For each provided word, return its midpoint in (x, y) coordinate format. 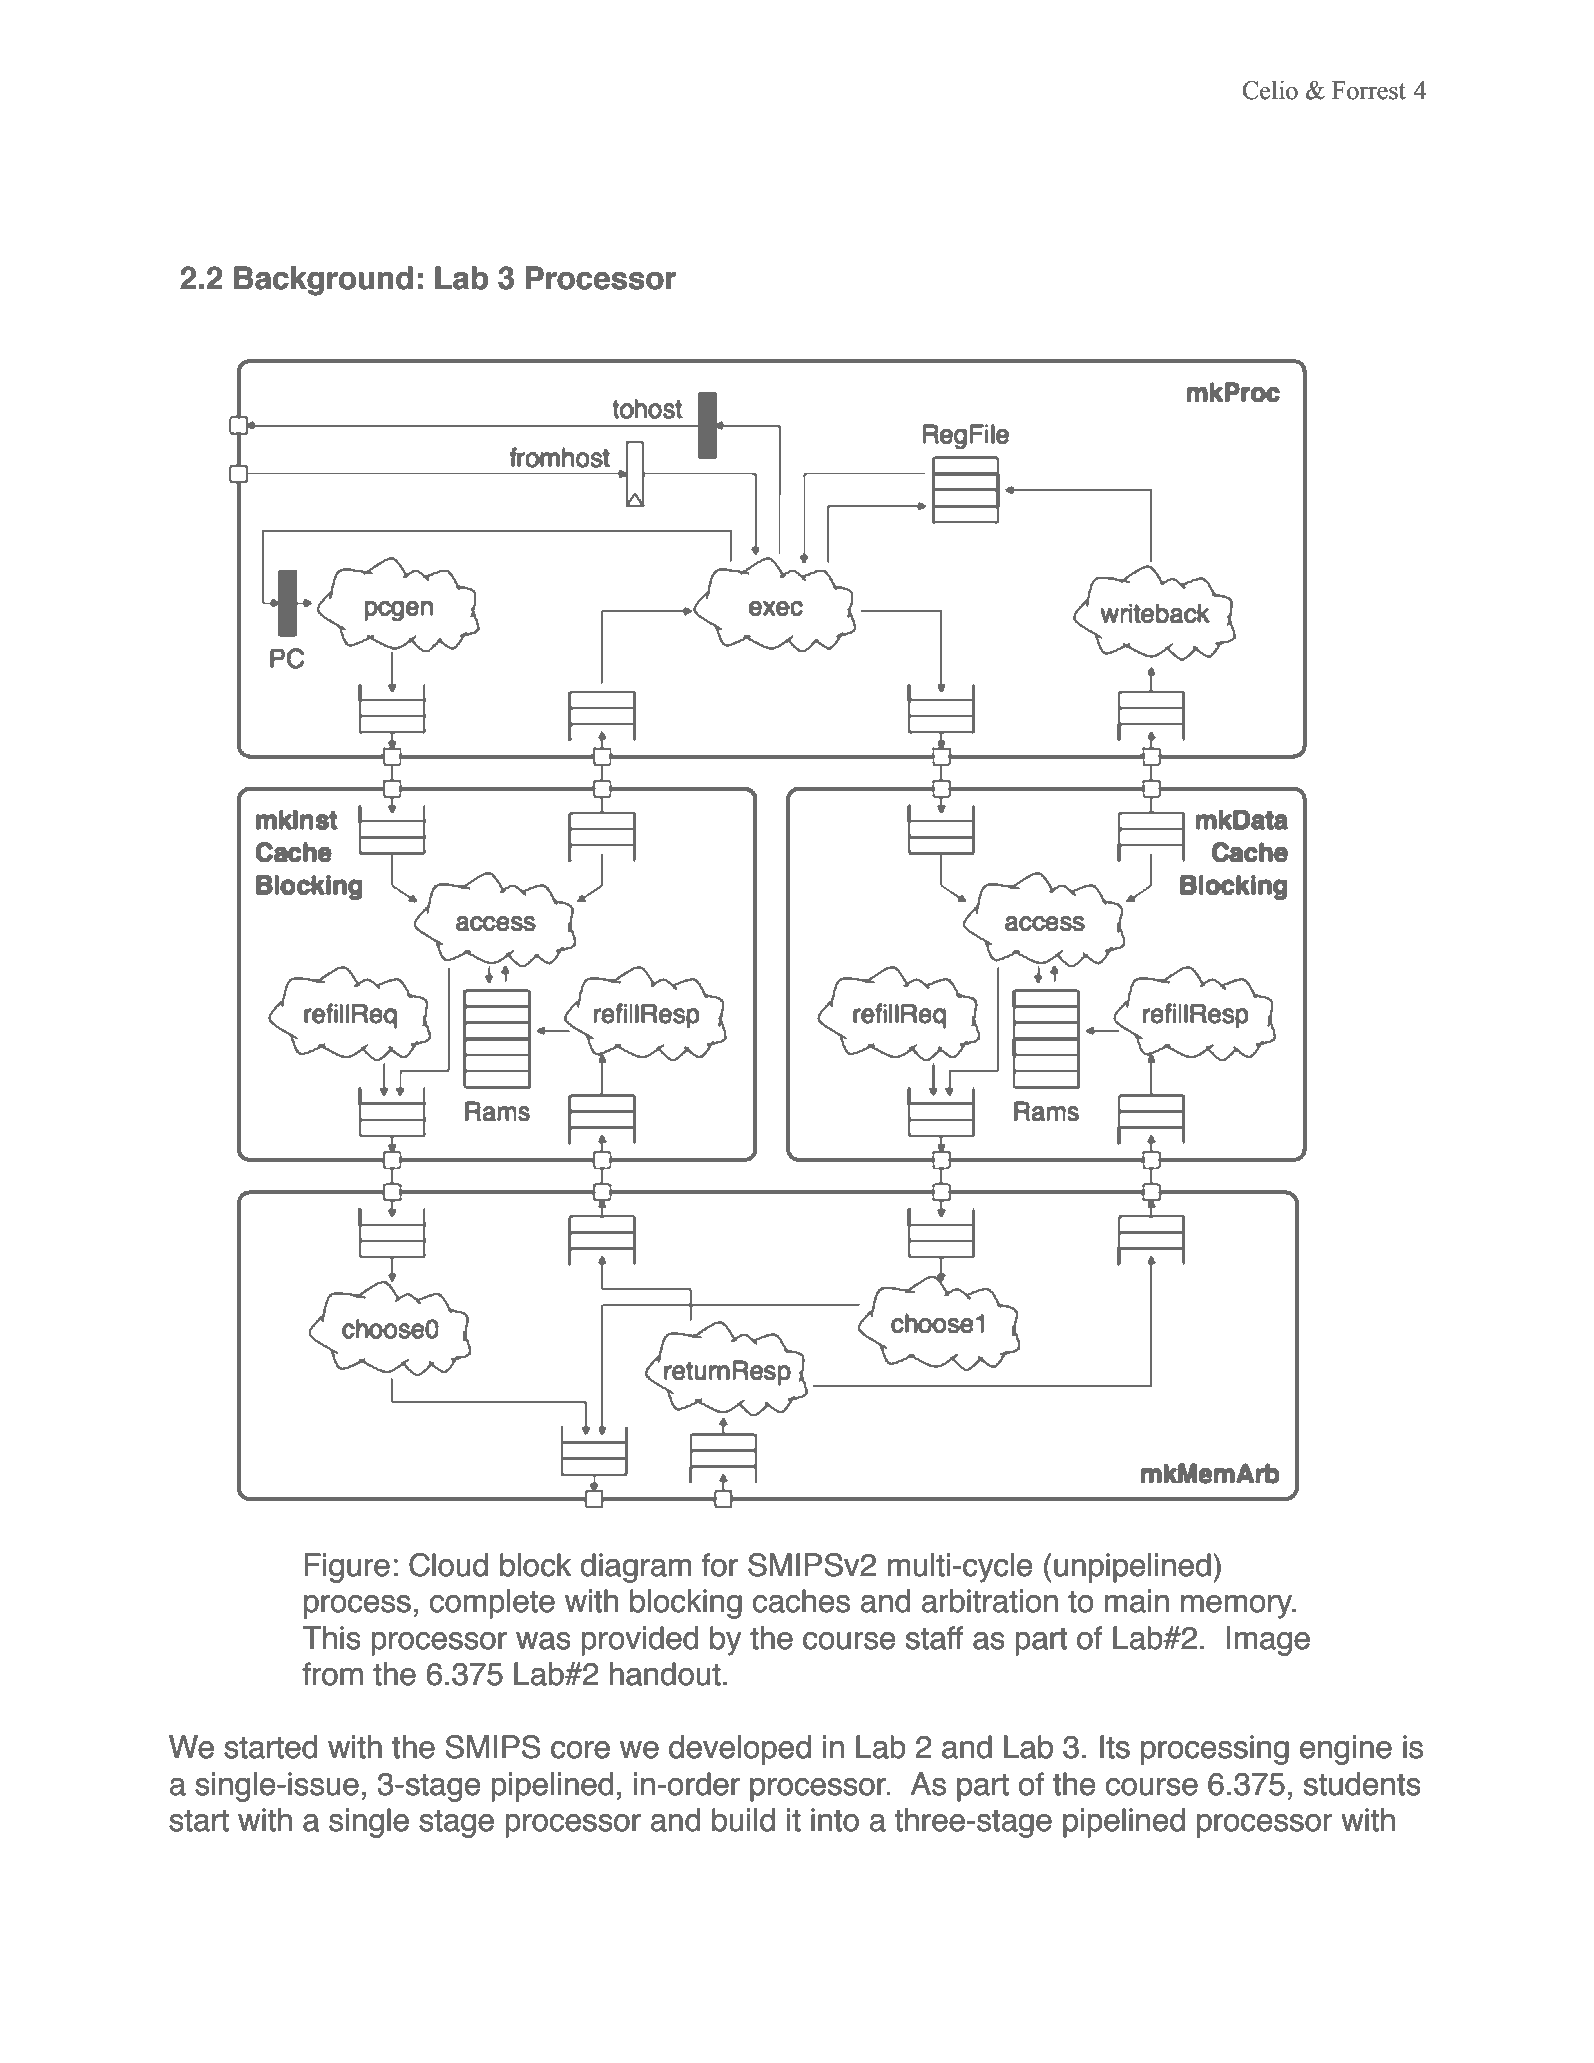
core (580, 1750)
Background (323, 281)
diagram (635, 1568)
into (835, 1820)
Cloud (448, 1565)
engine (1346, 1750)
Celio (1270, 90)
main (1137, 1601)
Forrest (1369, 90)
